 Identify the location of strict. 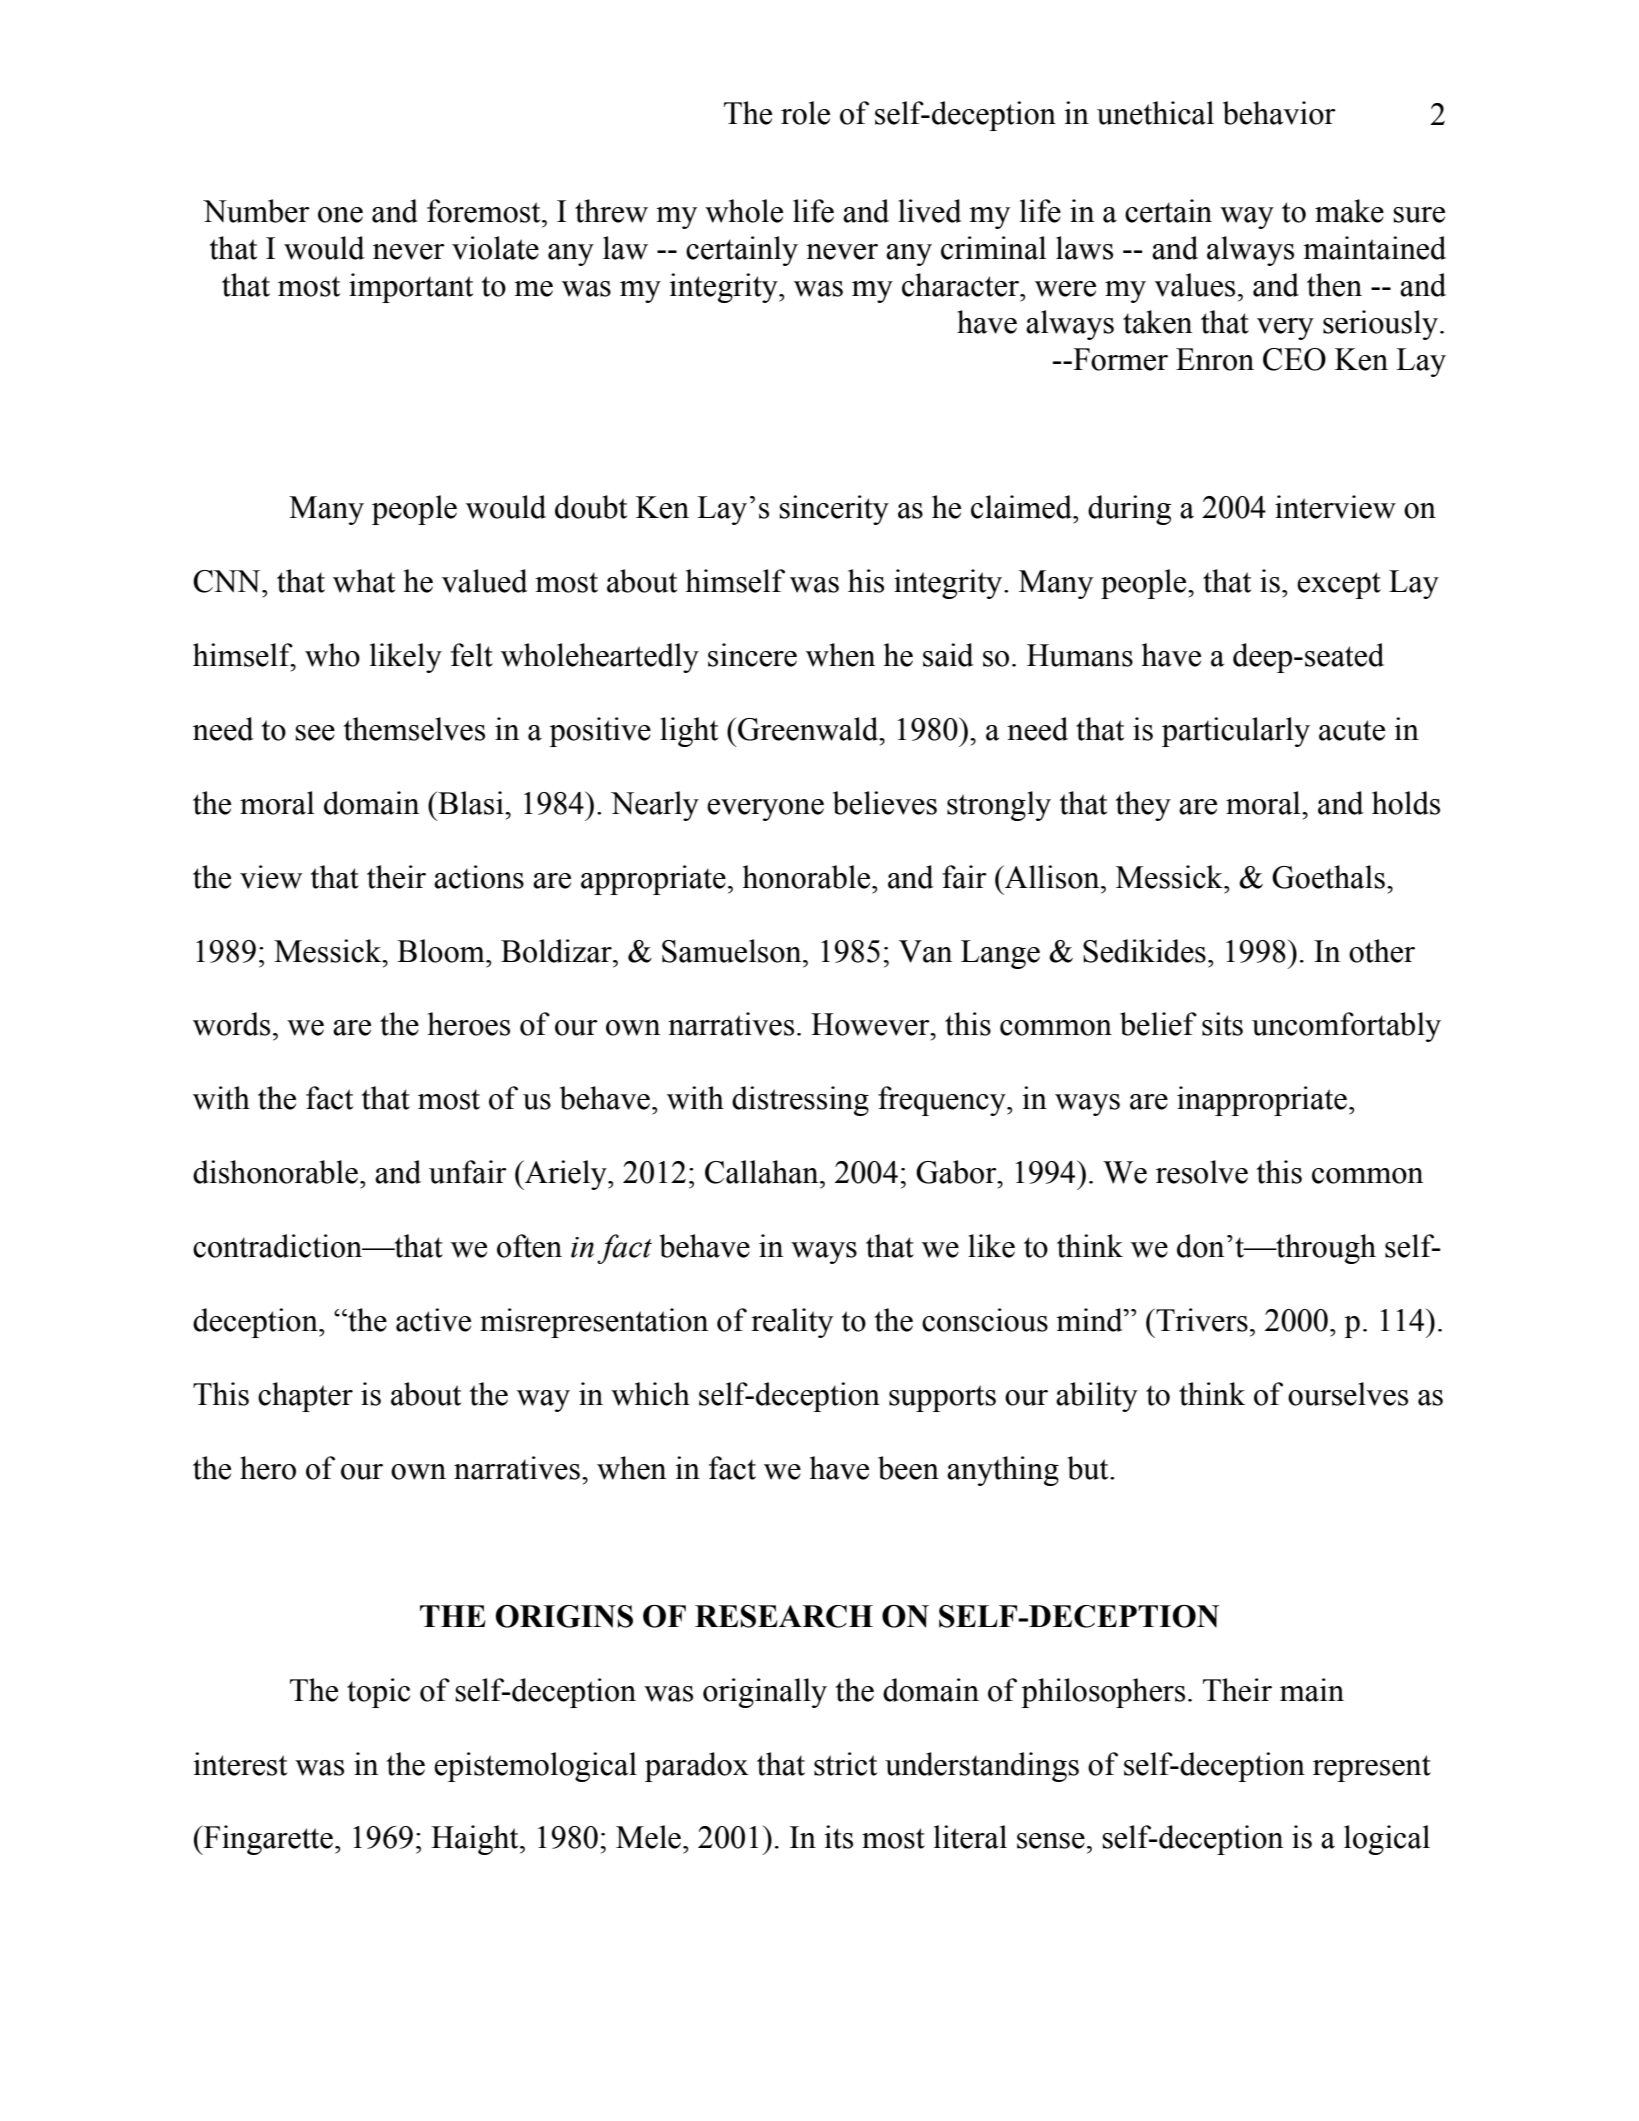
(845, 1764).
